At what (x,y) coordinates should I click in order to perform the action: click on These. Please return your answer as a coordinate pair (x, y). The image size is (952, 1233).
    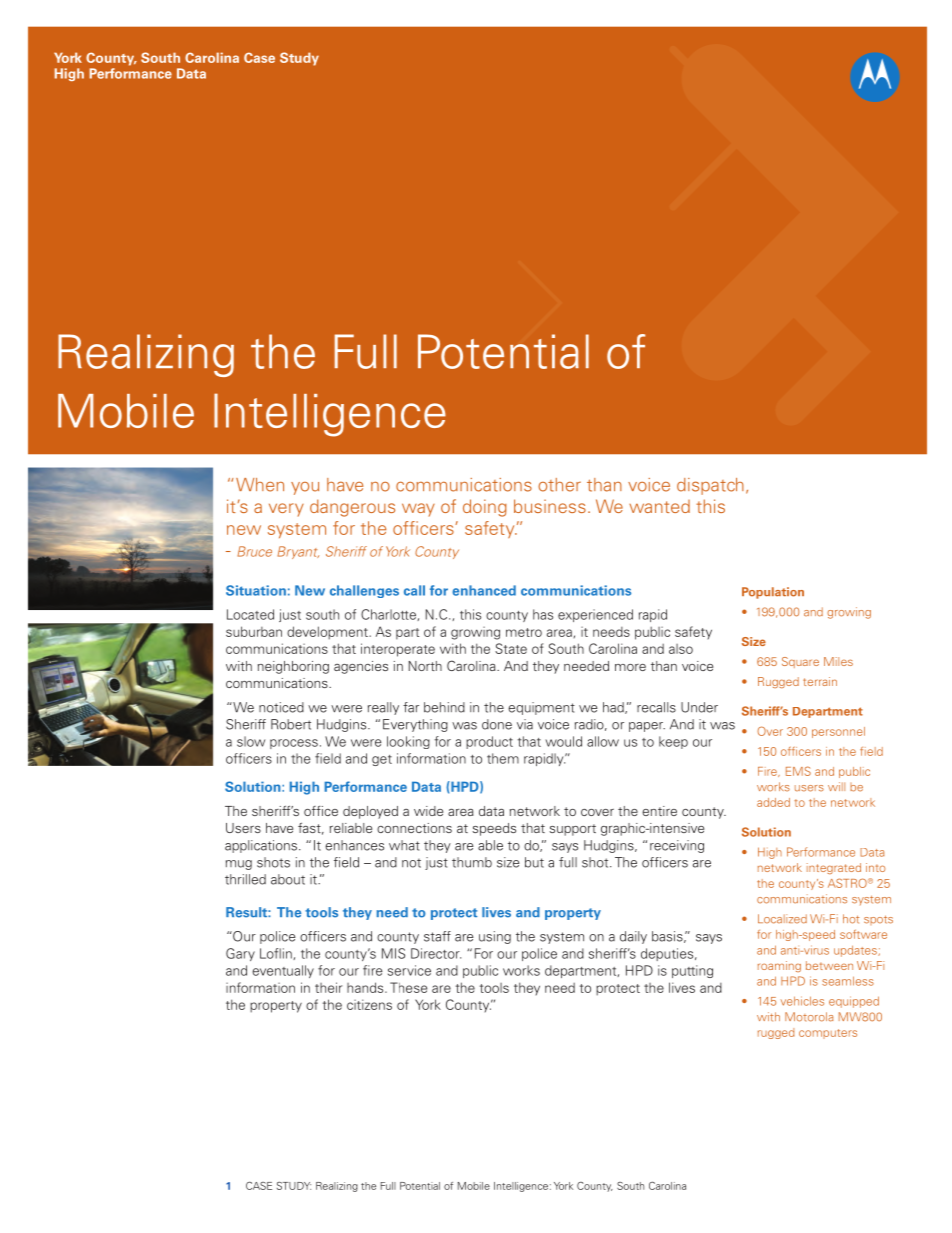
    Looking at the image, I should click on (408, 987).
